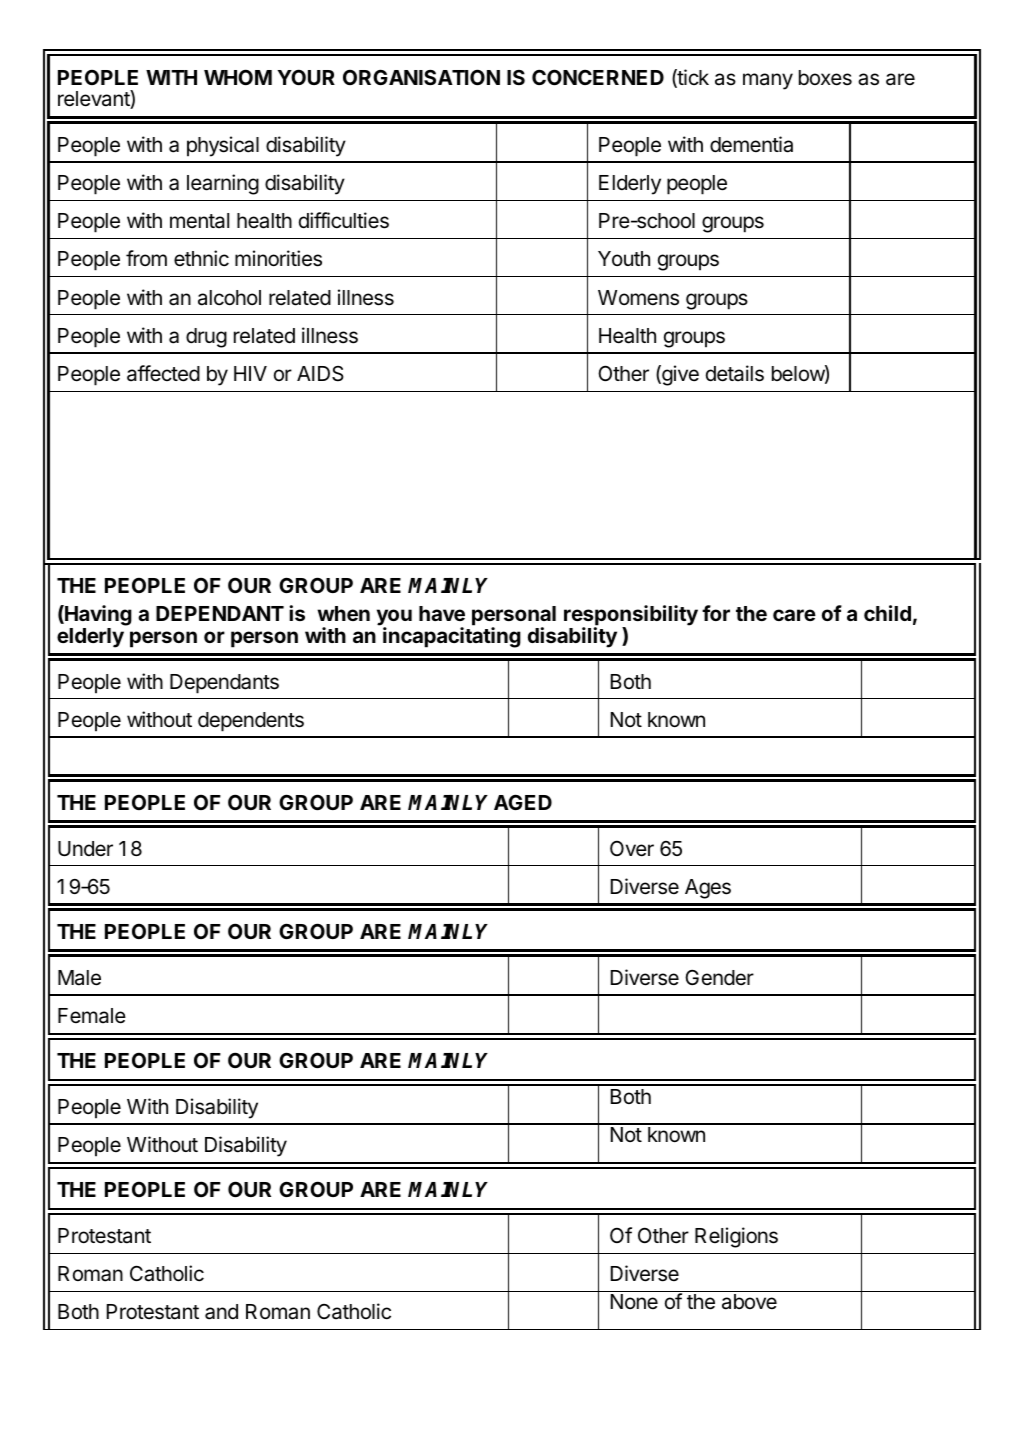  Describe the element at coordinates (421, 77) in the document. I see `ORGANISATION` at that location.
